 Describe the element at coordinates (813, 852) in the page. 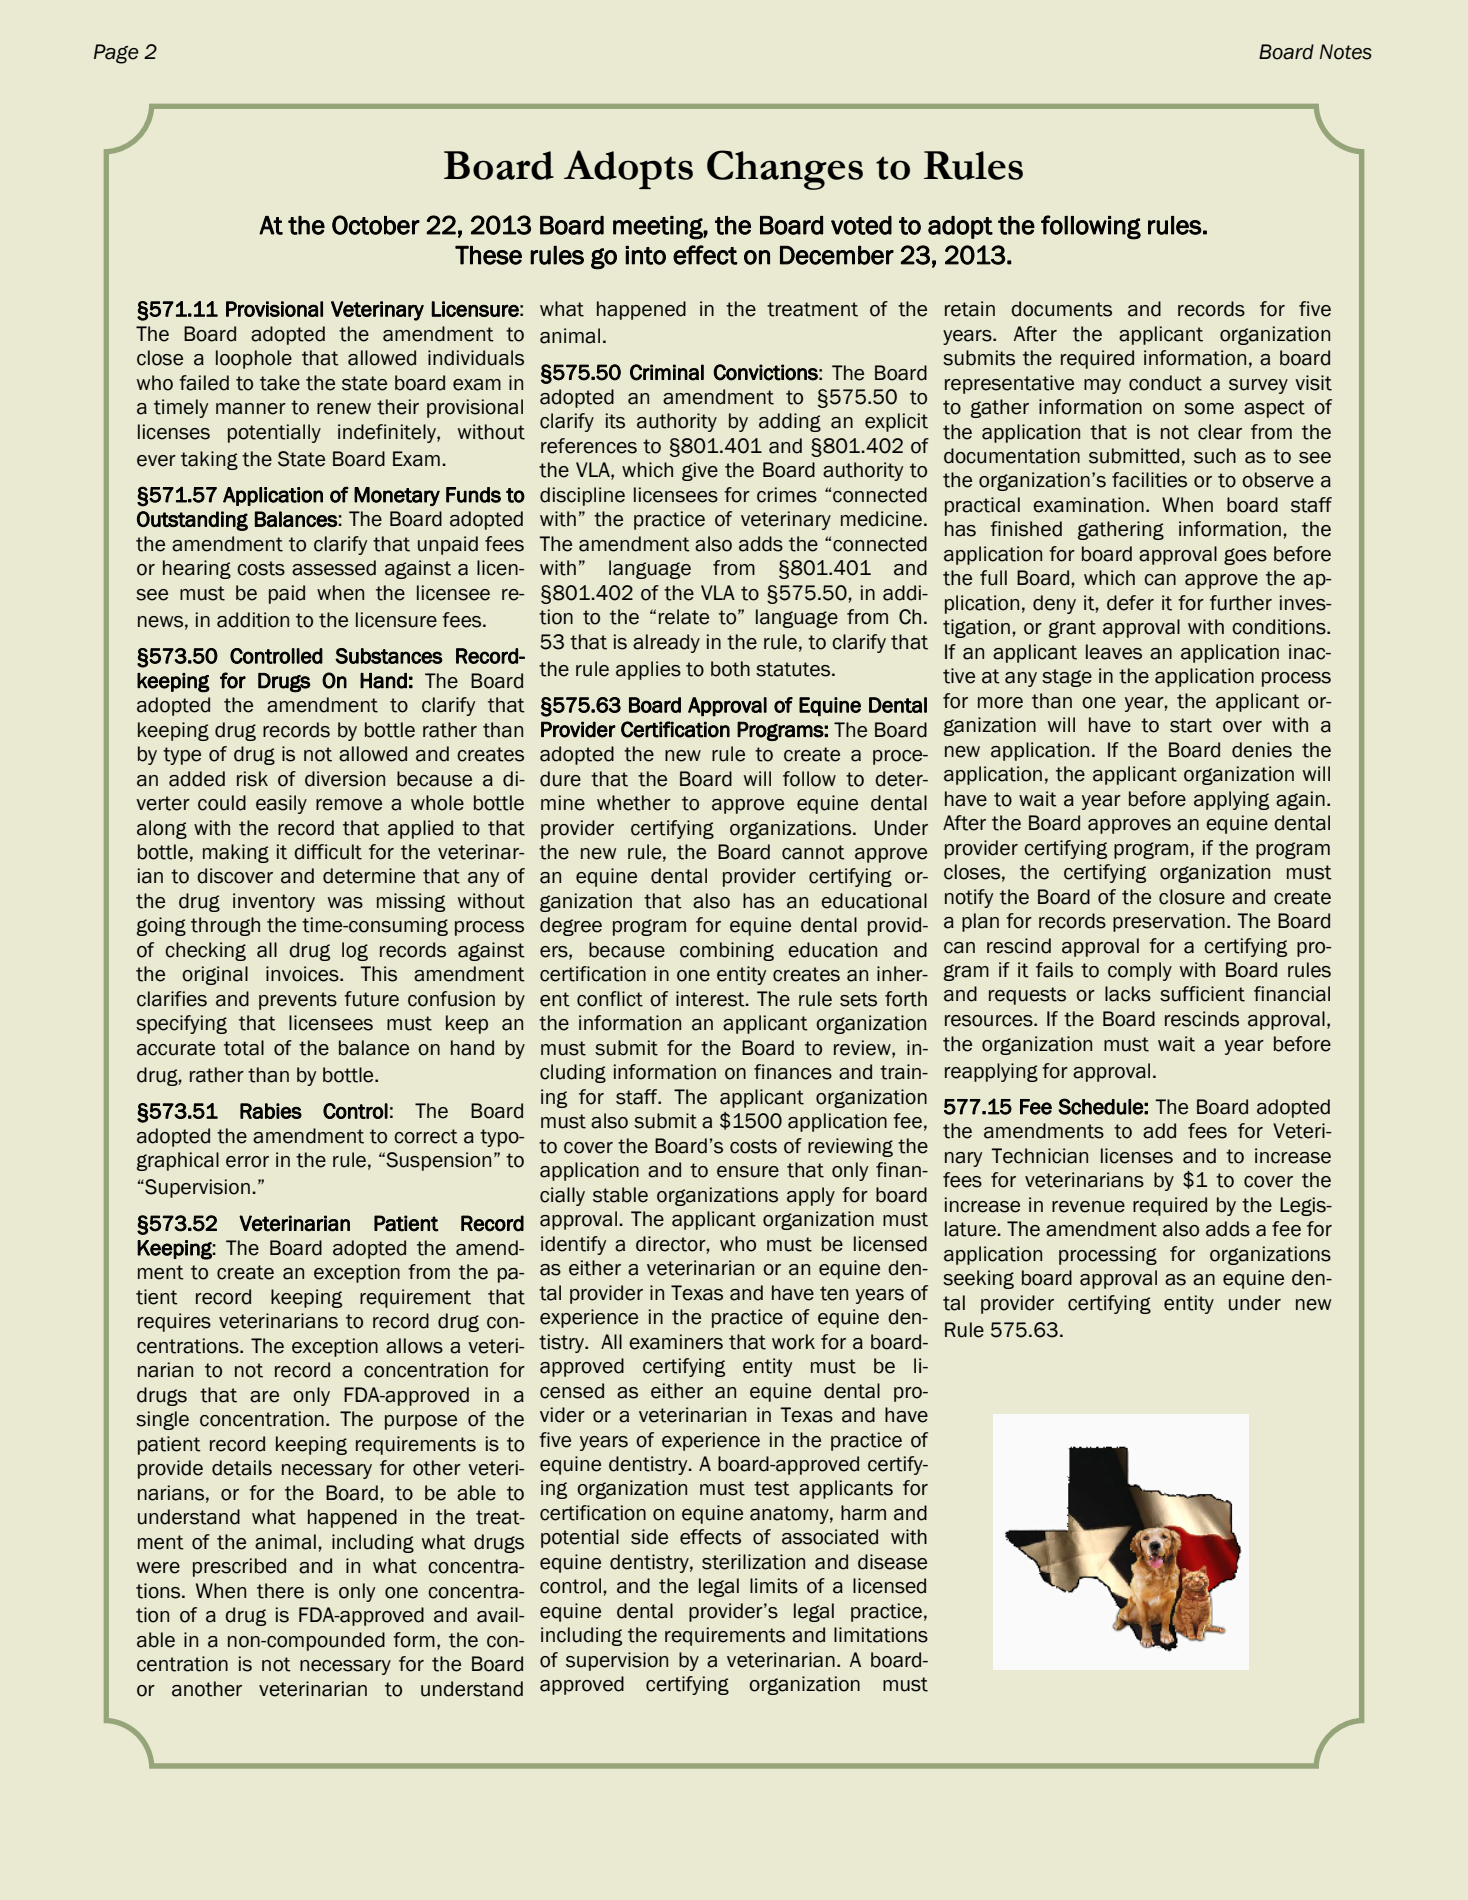

I see `cannot` at that location.
